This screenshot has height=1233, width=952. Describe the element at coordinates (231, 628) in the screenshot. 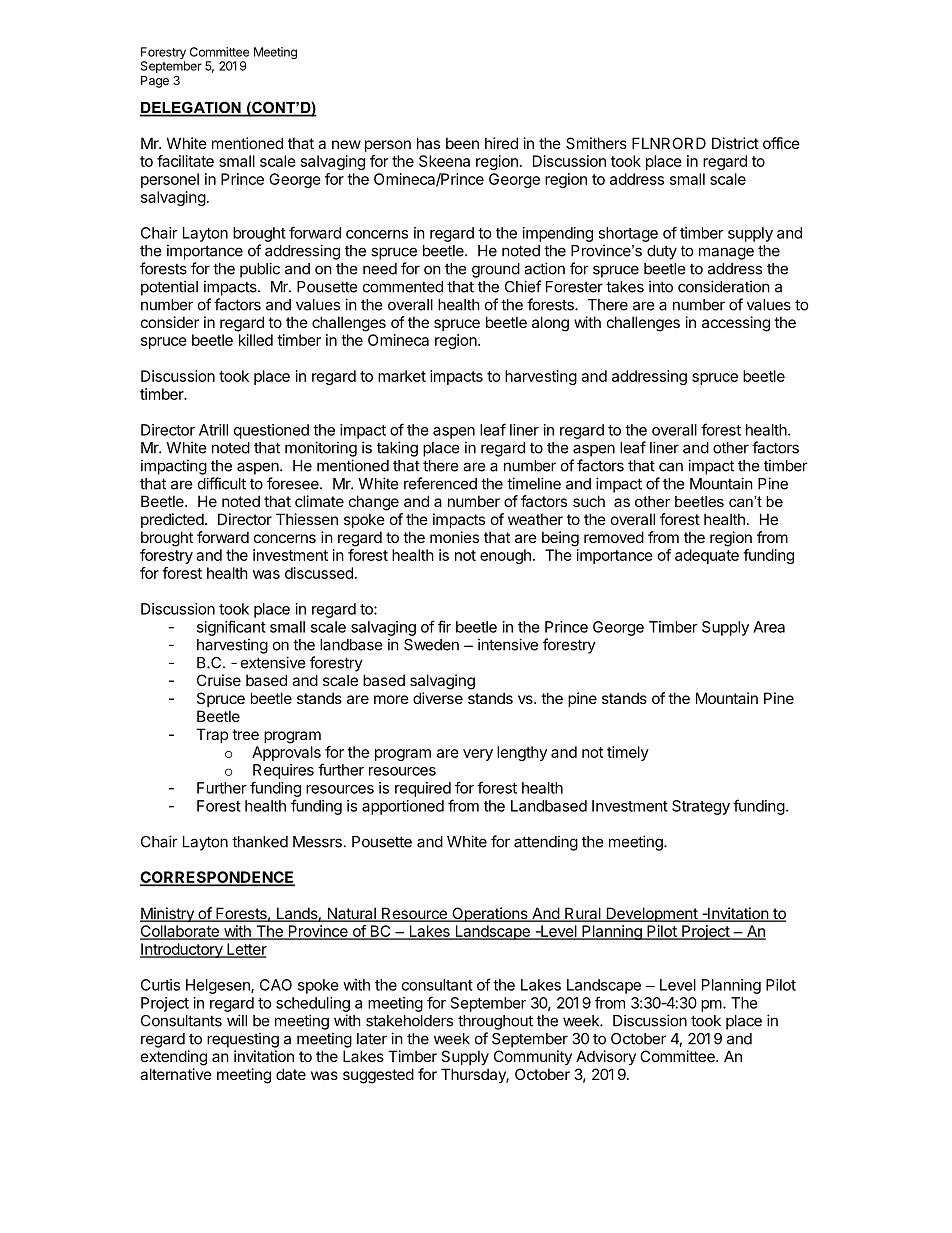

I see `significant` at that location.
